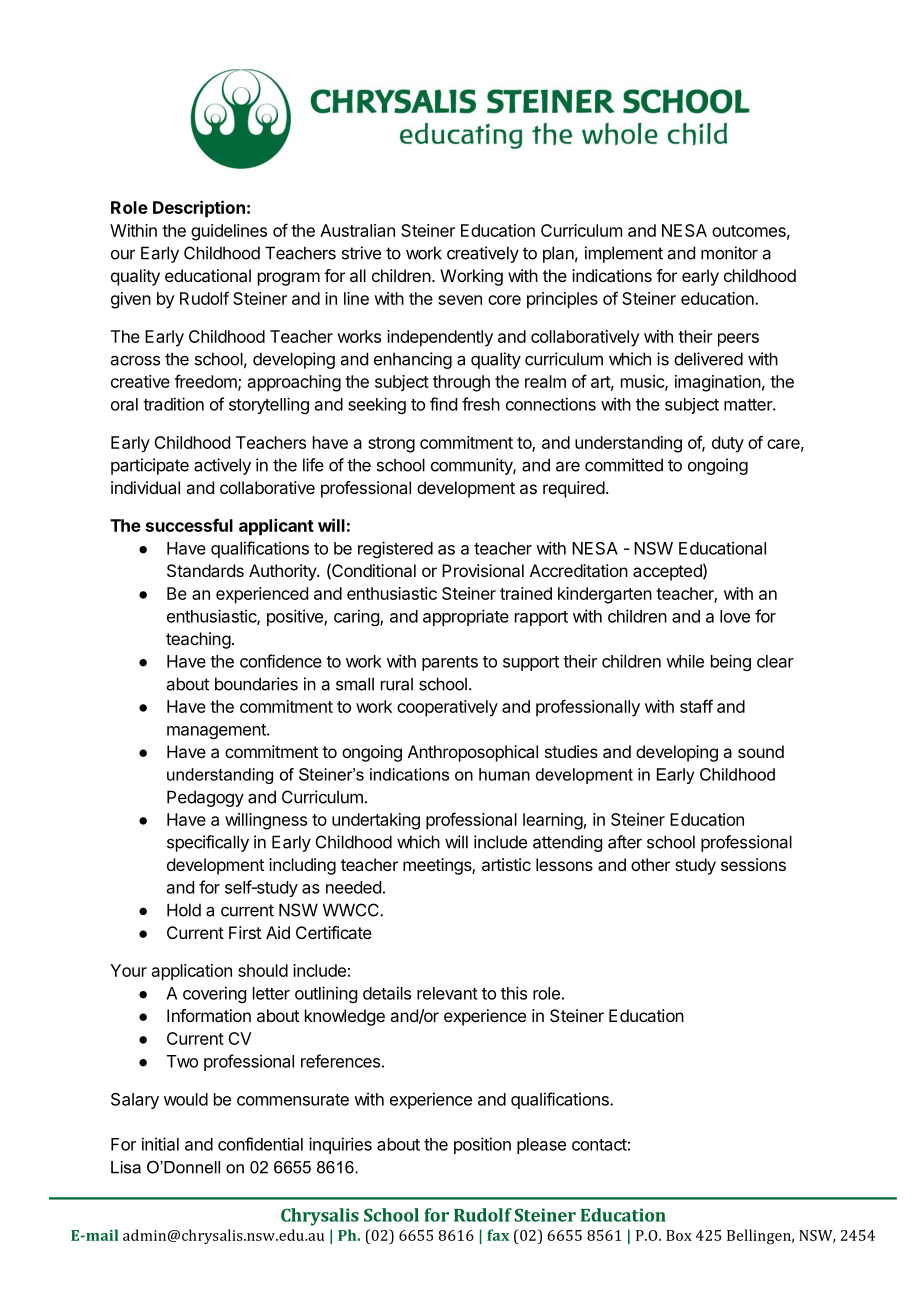 The width and height of the screenshot is (924, 1308). Describe the element at coordinates (696, 706) in the screenshot. I see `staff` at that location.
